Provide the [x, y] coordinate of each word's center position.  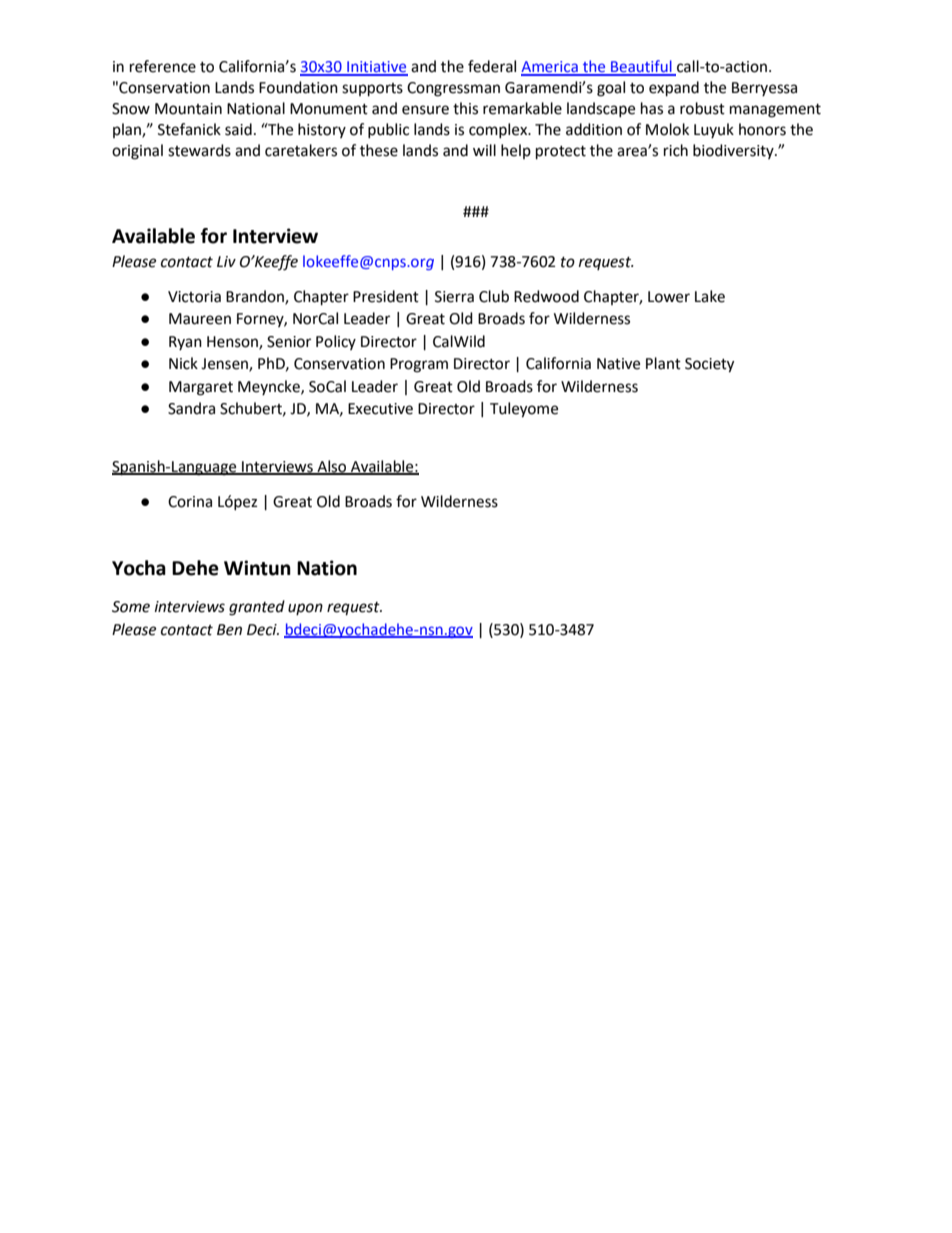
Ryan [185, 343]
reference [163, 66]
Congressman [453, 89]
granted [257, 608]
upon [305, 609]
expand [674, 89]
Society [709, 365]
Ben [229, 630]
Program [419, 365]
